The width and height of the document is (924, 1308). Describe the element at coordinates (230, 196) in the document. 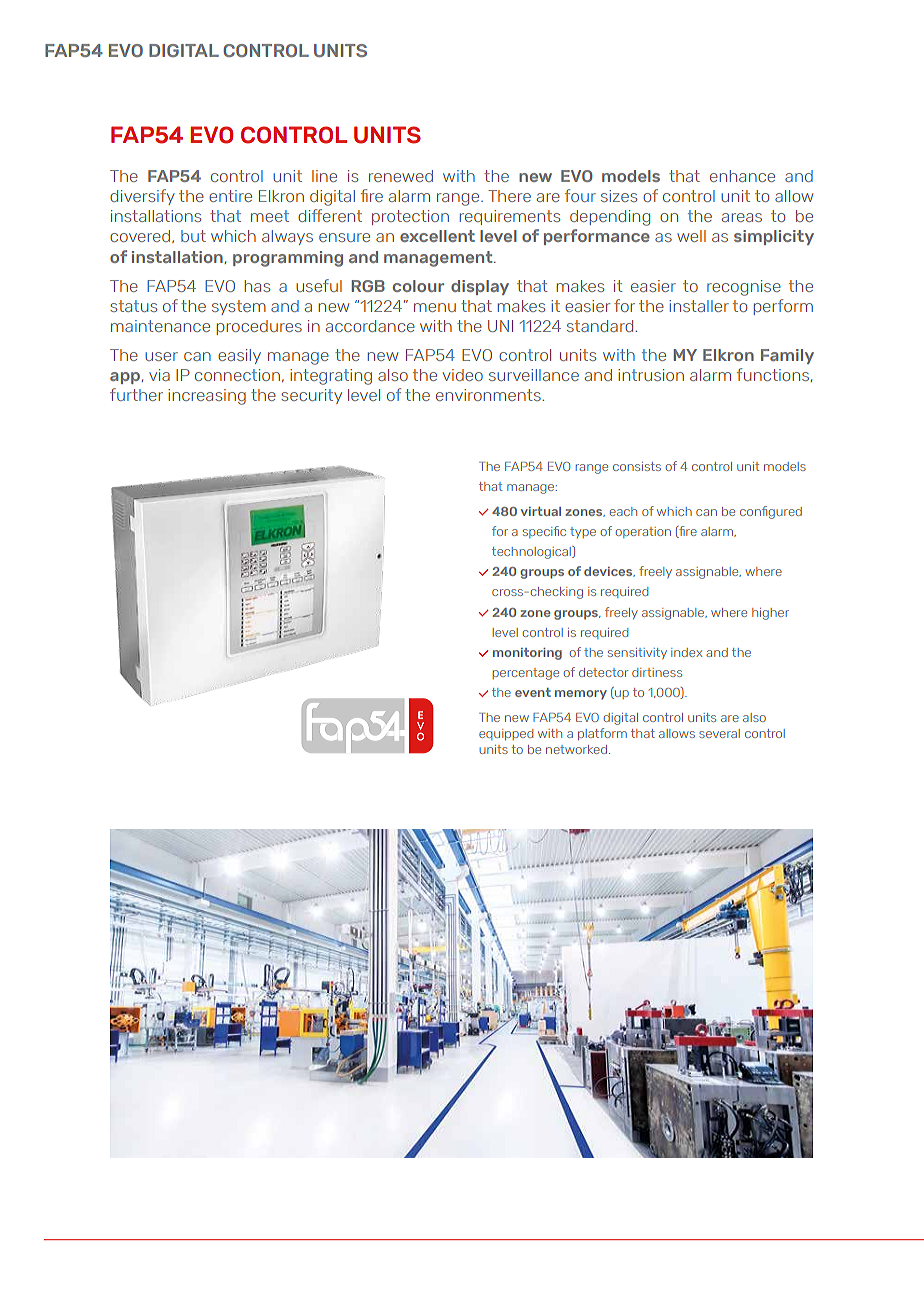

I see `entire` at that location.
